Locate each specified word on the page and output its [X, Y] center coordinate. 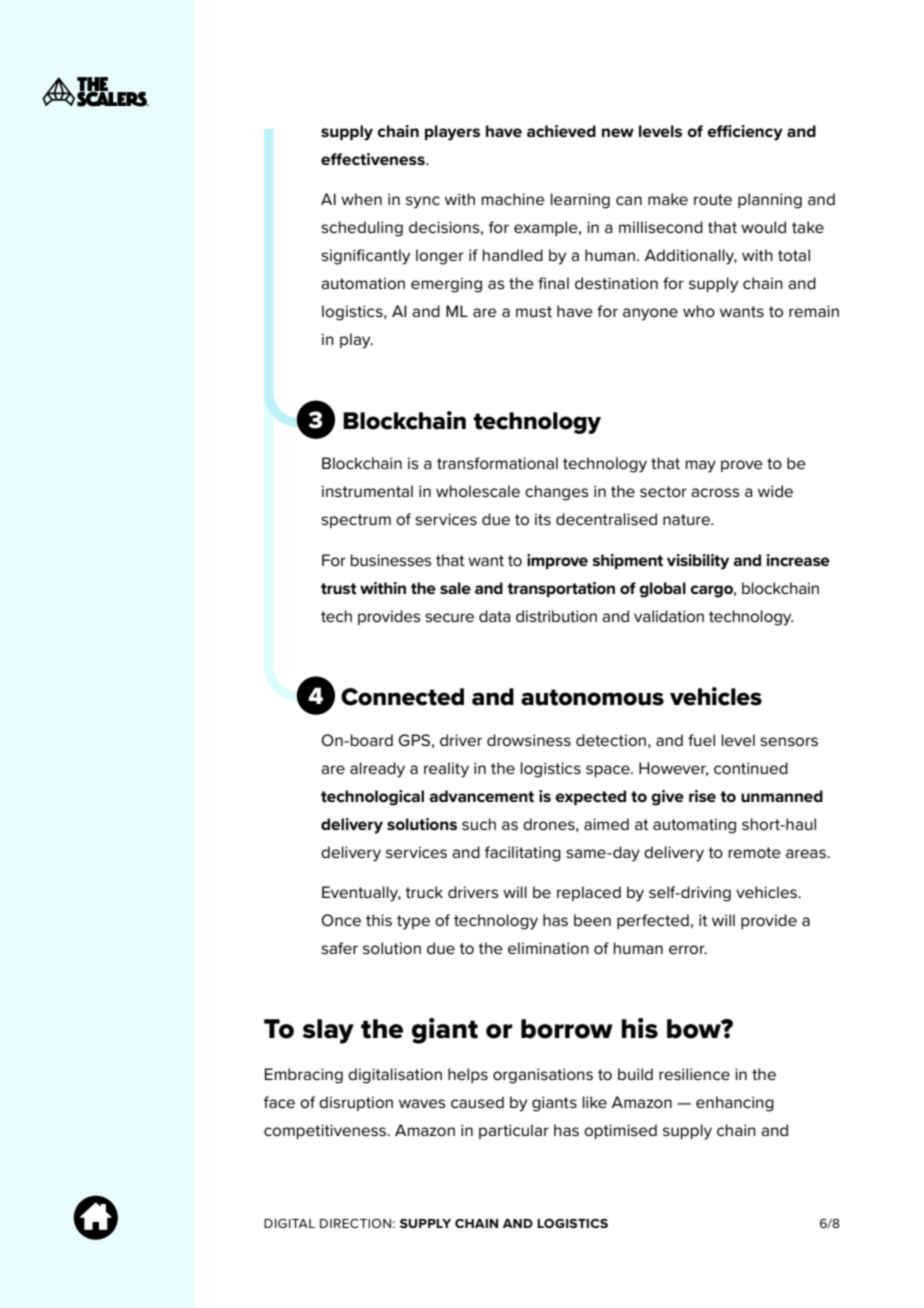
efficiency [745, 133]
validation [669, 616]
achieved [561, 131]
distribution [556, 616]
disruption [356, 1103]
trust [339, 589]
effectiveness [374, 159]
